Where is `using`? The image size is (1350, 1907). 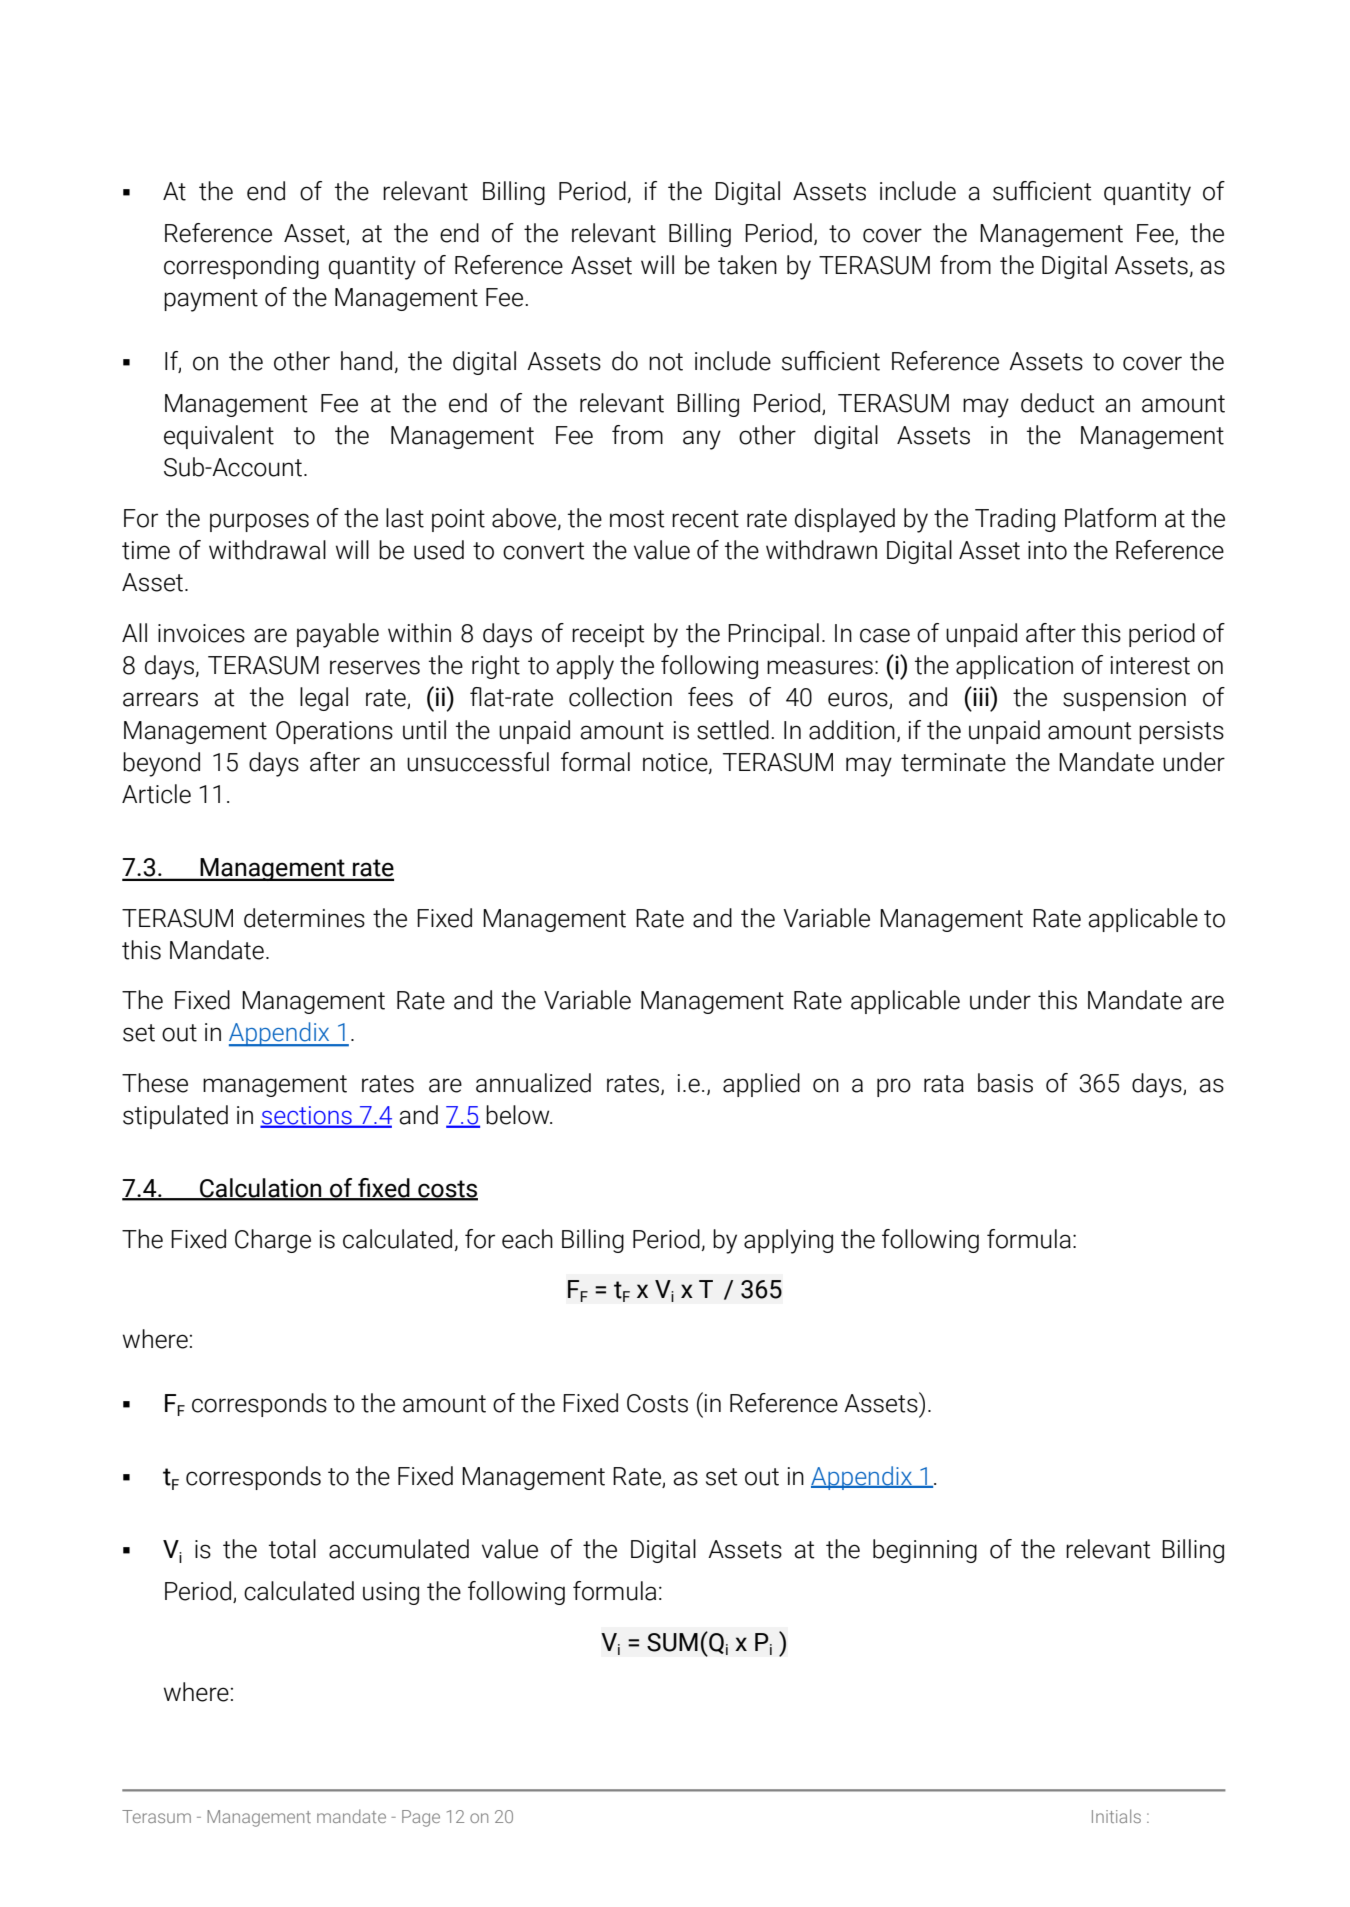
using is located at coordinates (391, 1593).
